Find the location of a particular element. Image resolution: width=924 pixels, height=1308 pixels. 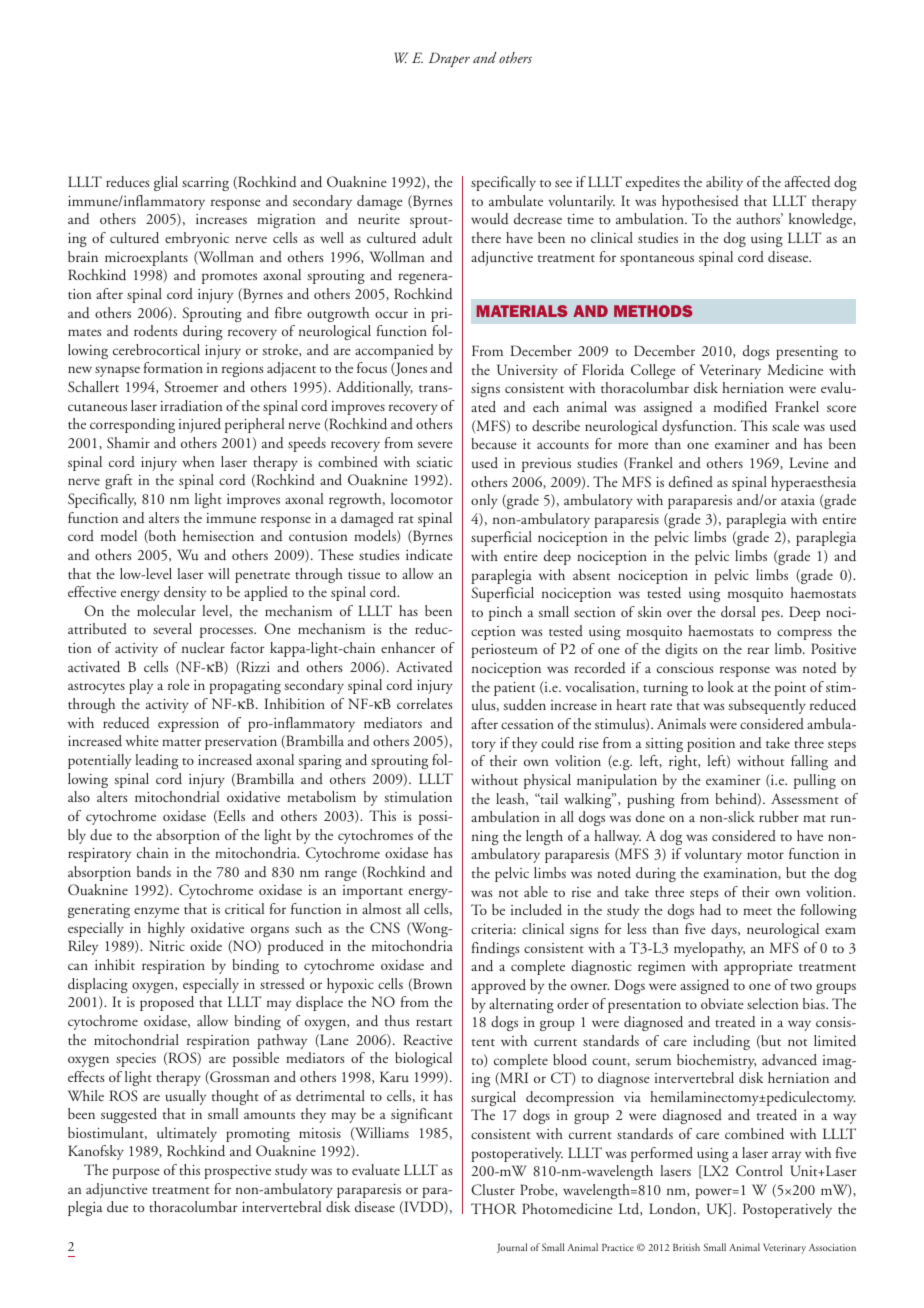

several is located at coordinates (172, 628).
